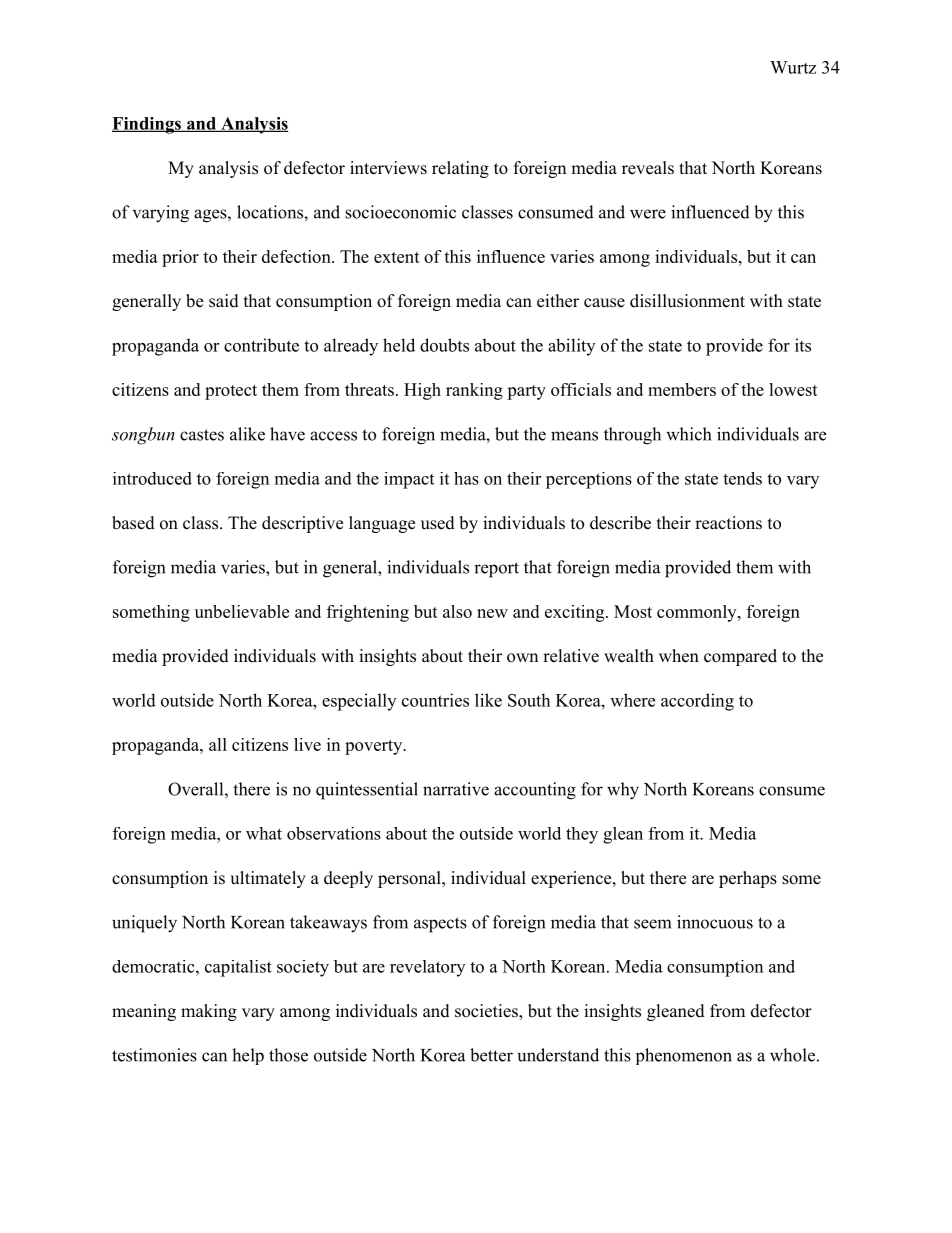  What do you see at coordinates (684, 1056) in the screenshot?
I see `phenomenon` at bounding box center [684, 1056].
